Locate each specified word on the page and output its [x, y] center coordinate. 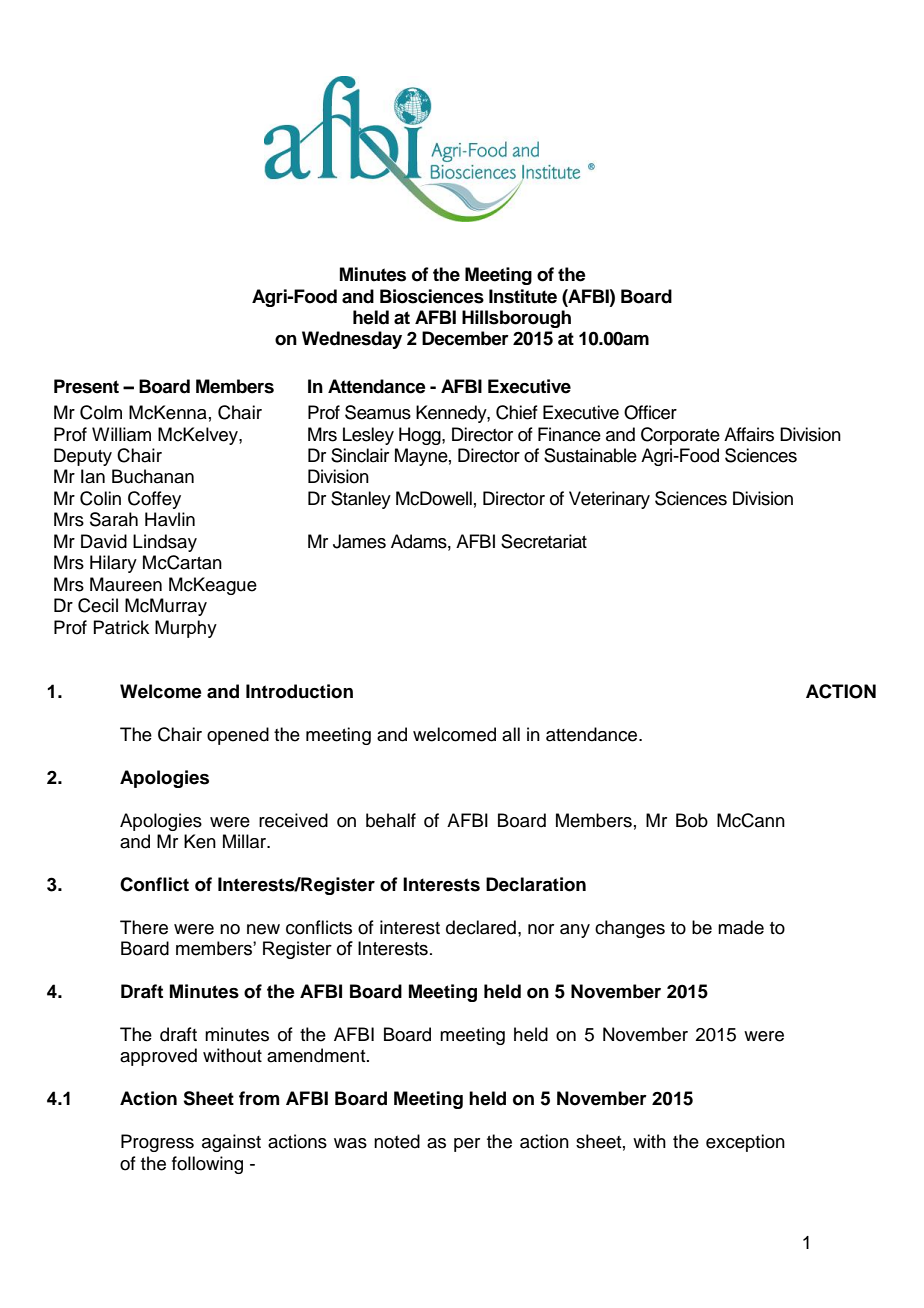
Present [86, 386]
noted [397, 1141]
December [465, 338]
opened [238, 736]
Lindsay [165, 543]
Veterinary [609, 500]
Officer [650, 412]
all [511, 734]
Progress [157, 1143]
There [144, 927]
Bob [692, 820]
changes [630, 929]
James [359, 541]
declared [481, 927]
